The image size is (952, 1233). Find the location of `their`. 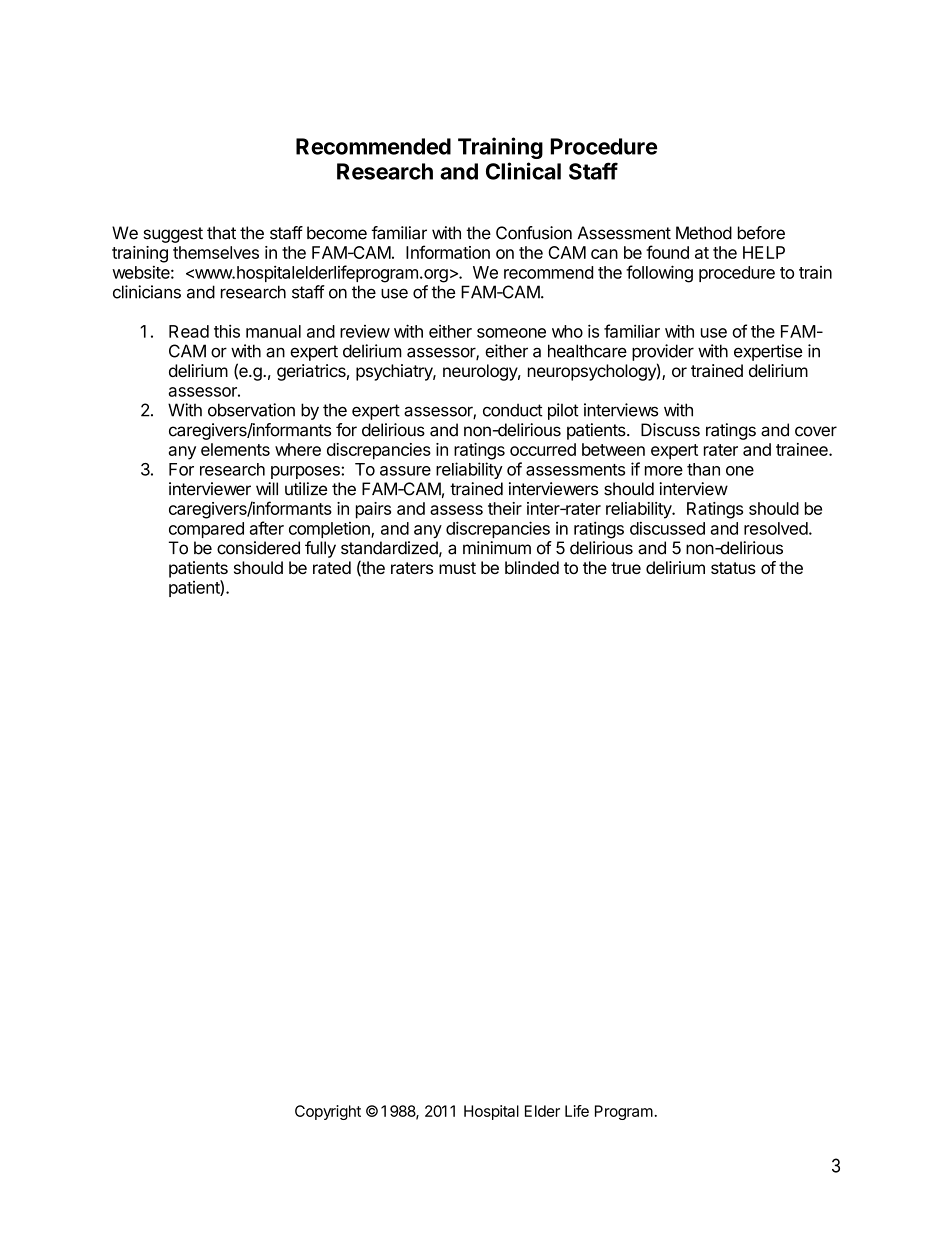

their is located at coordinates (505, 508).
